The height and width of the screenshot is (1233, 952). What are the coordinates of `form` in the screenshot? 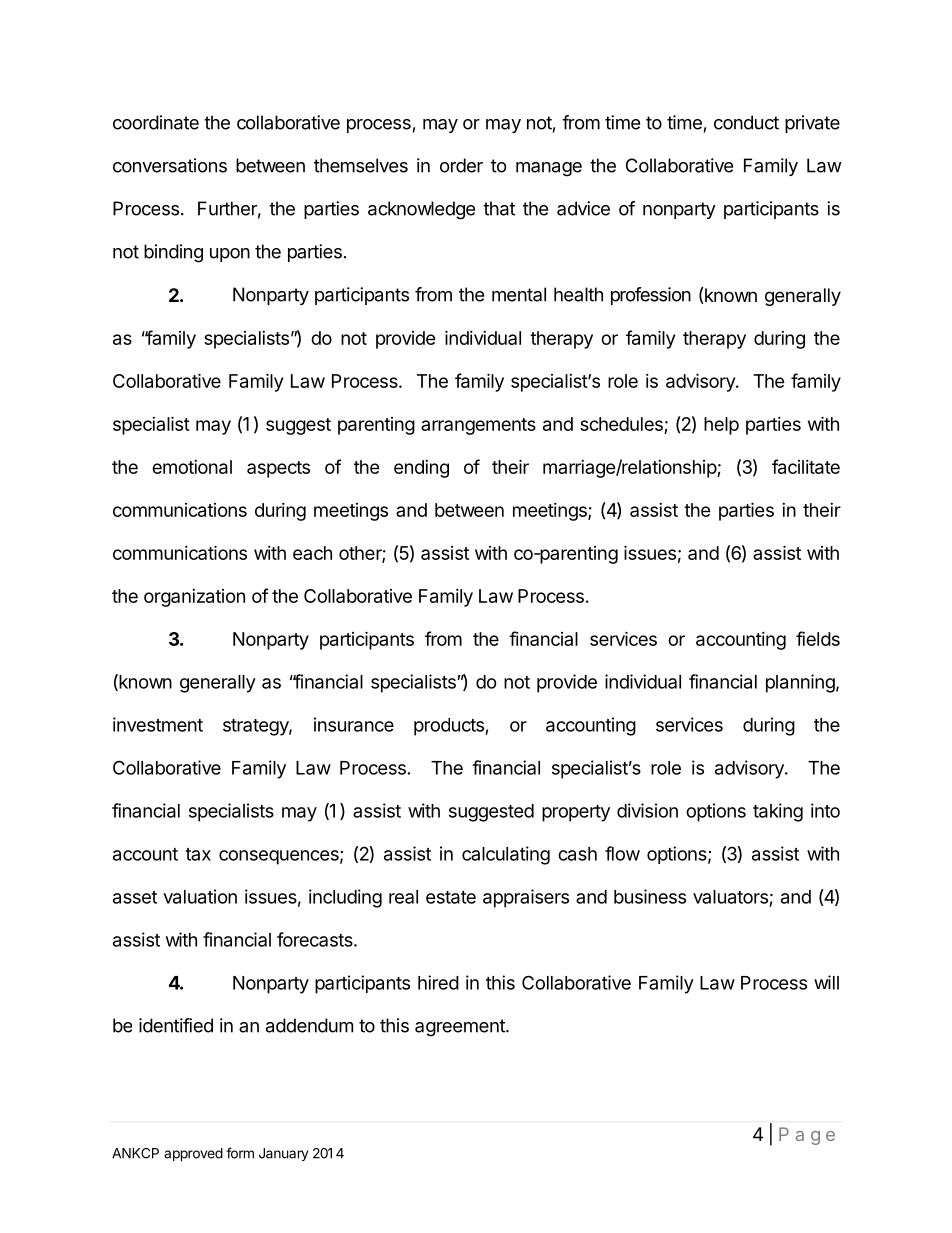 It's located at (240, 1153).
